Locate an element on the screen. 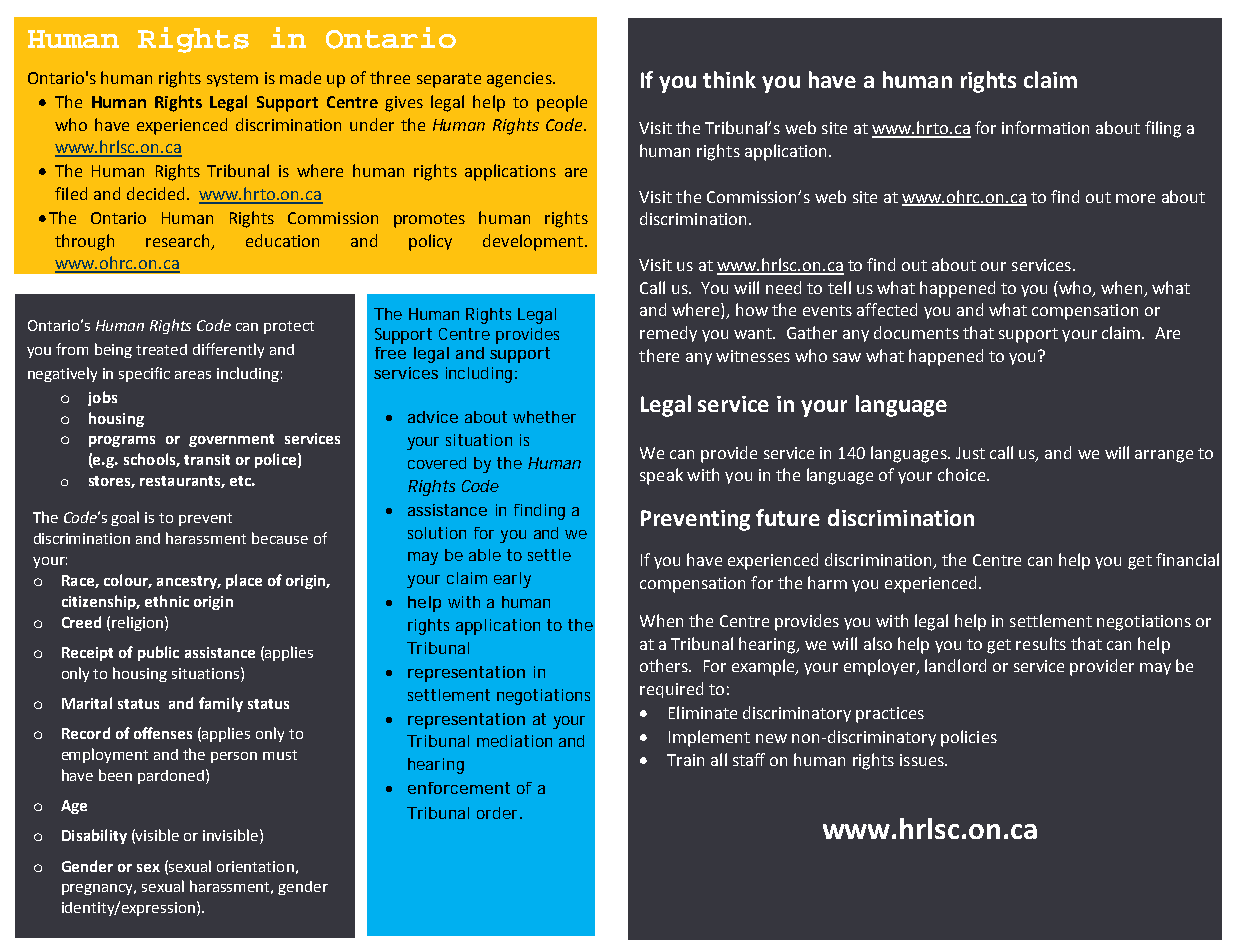  differently is located at coordinates (228, 350).
